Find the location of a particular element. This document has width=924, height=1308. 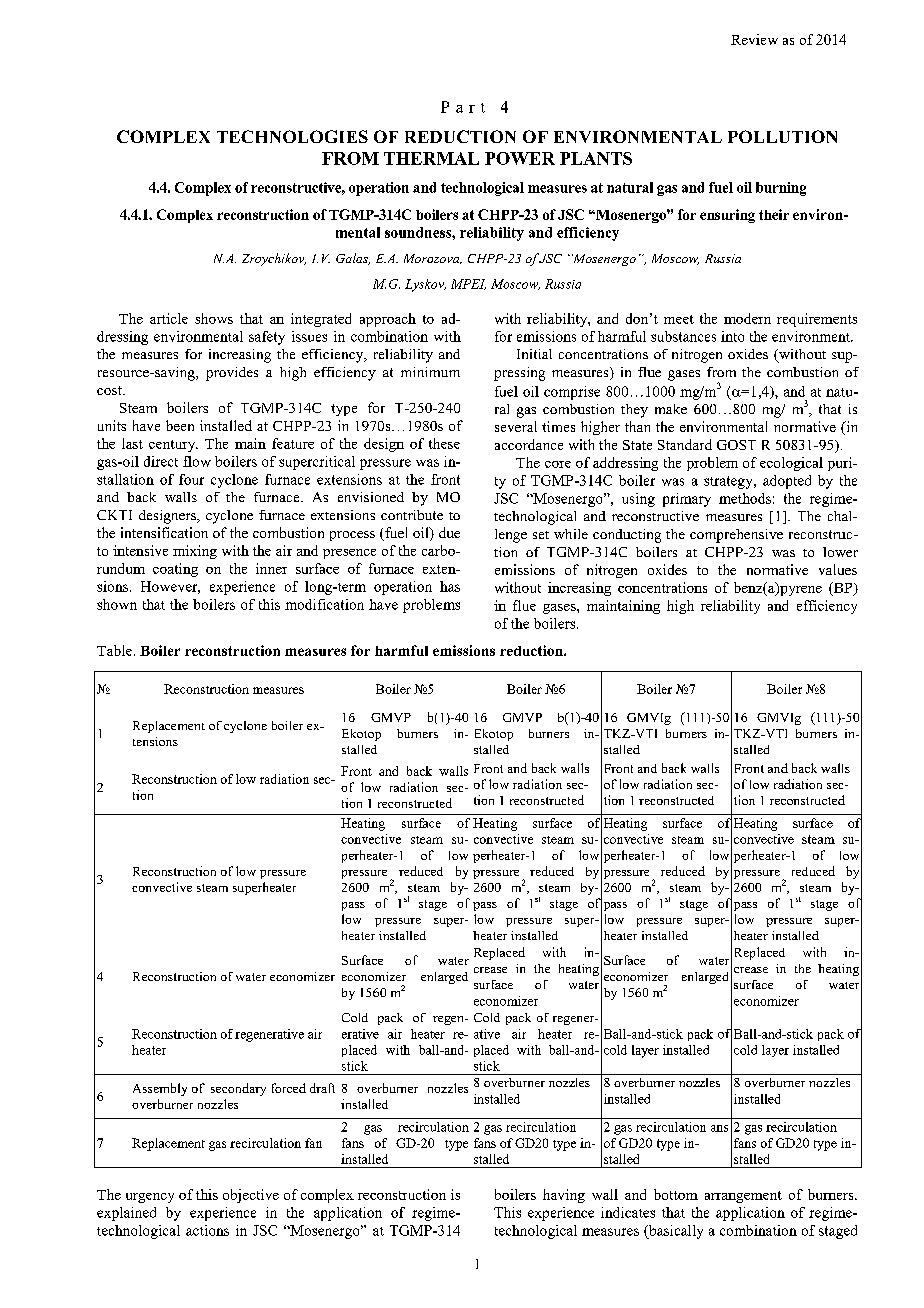

shows is located at coordinates (214, 318).
